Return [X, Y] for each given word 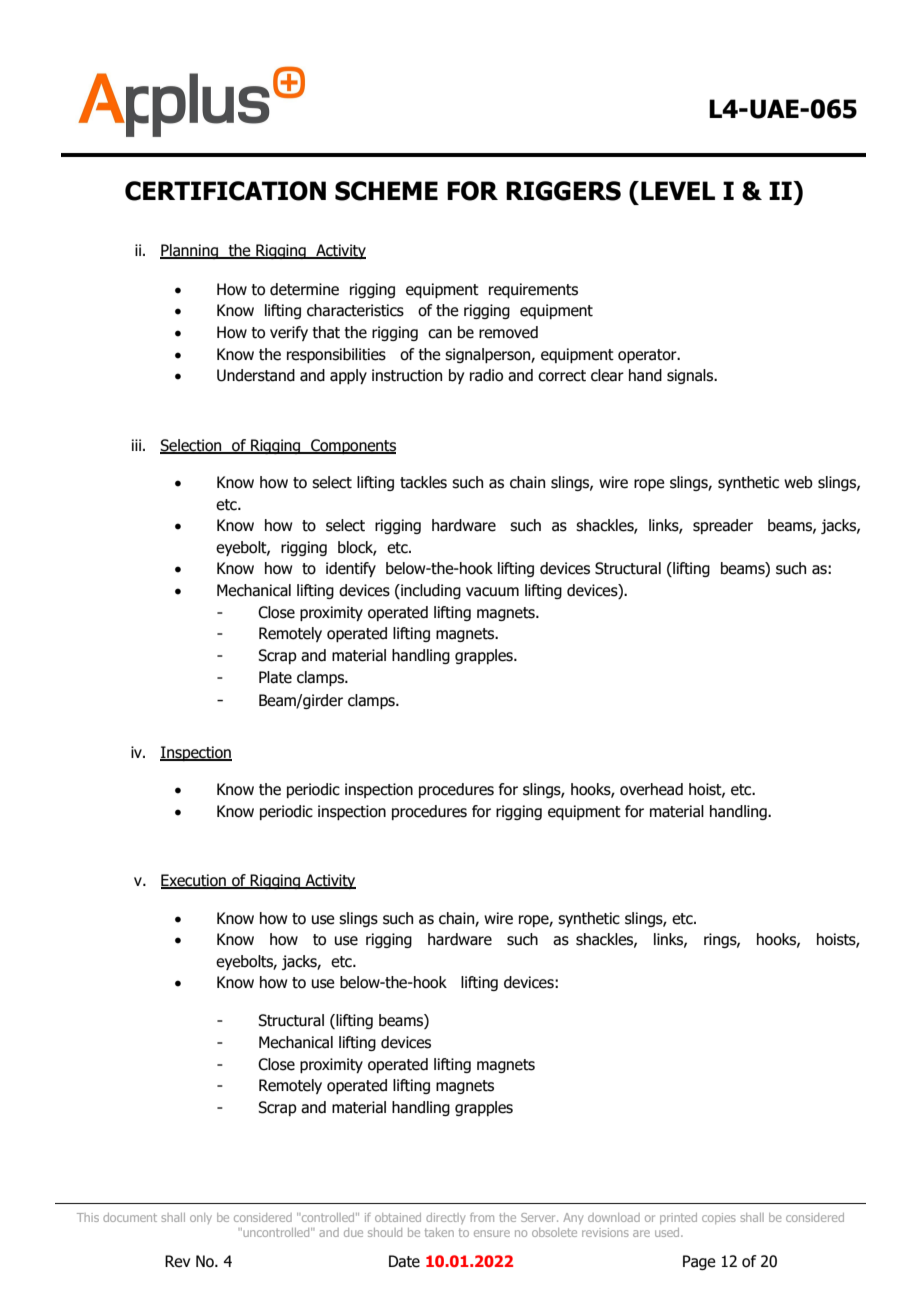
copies [719, 1218]
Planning [190, 251]
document [130, 1217]
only [201, 1218]
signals [691, 376]
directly [445, 1218]
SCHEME [386, 191]
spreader [723, 526]
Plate [275, 677]
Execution [194, 881]
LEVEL [678, 190]
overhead [651, 789]
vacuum [492, 592]
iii [136, 445]
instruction [407, 375]
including [430, 591]
